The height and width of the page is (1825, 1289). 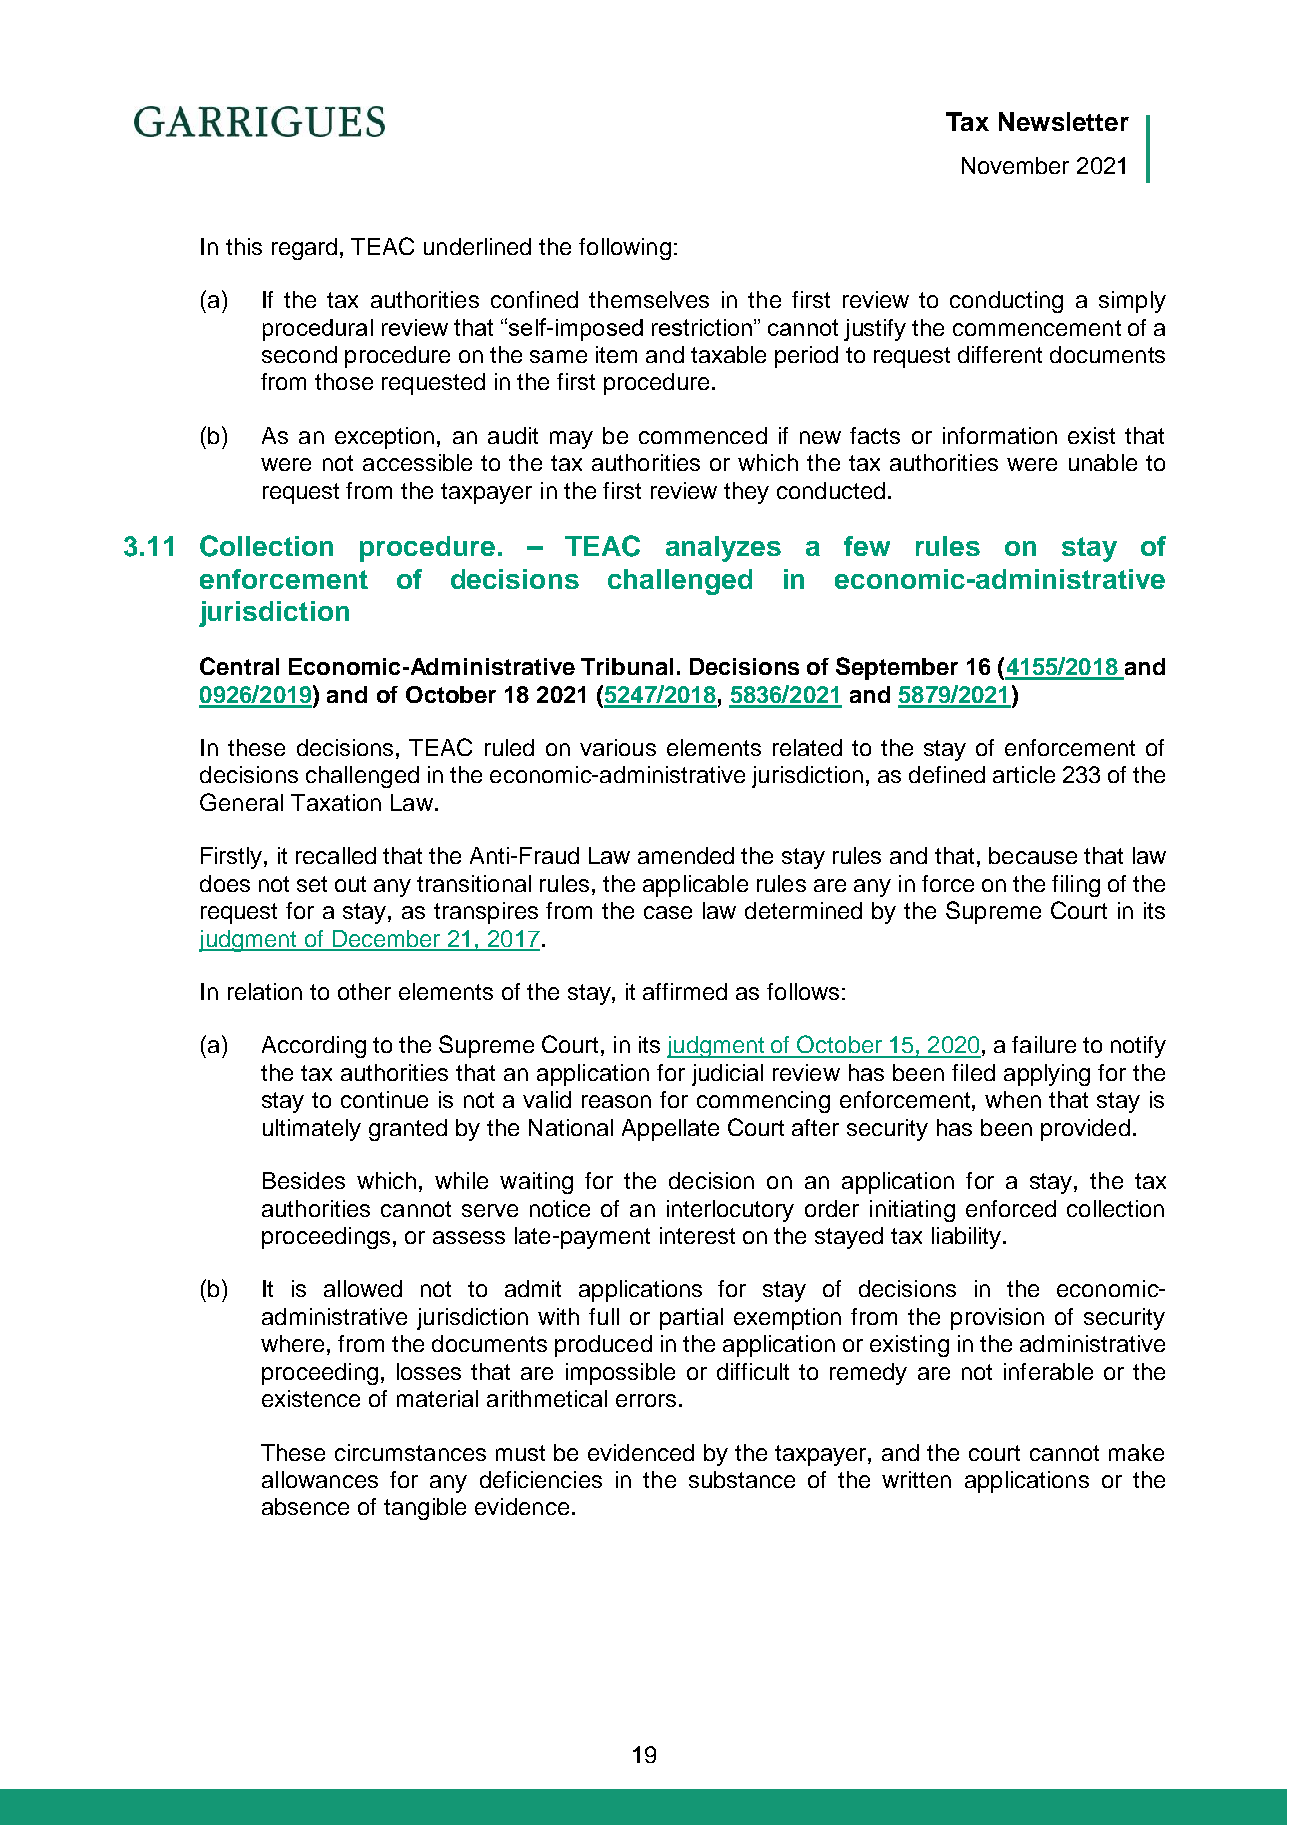 I want to click on November, so click(x=1015, y=165).
